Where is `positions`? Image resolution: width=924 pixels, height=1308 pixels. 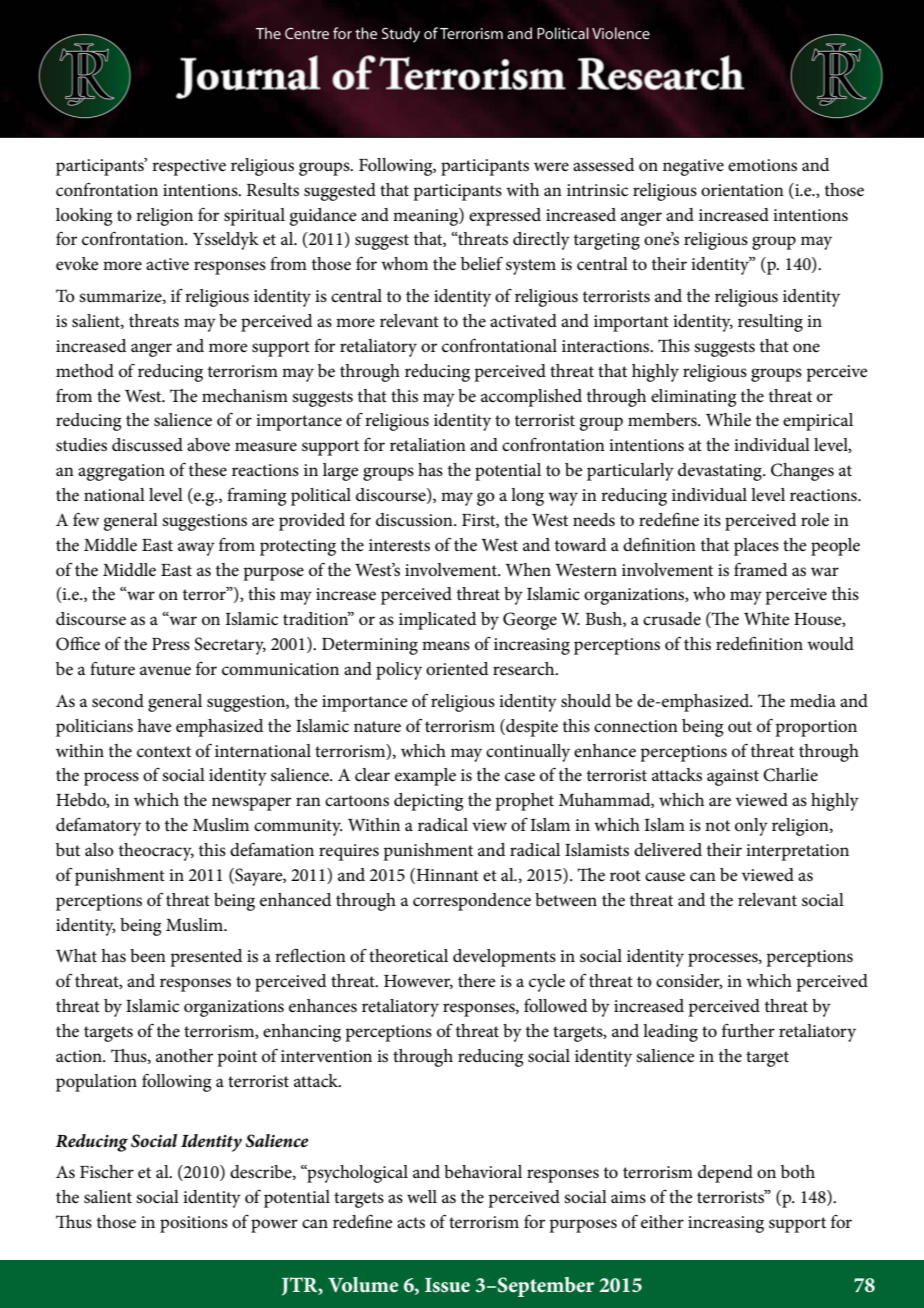
positions is located at coordinates (194, 1224).
